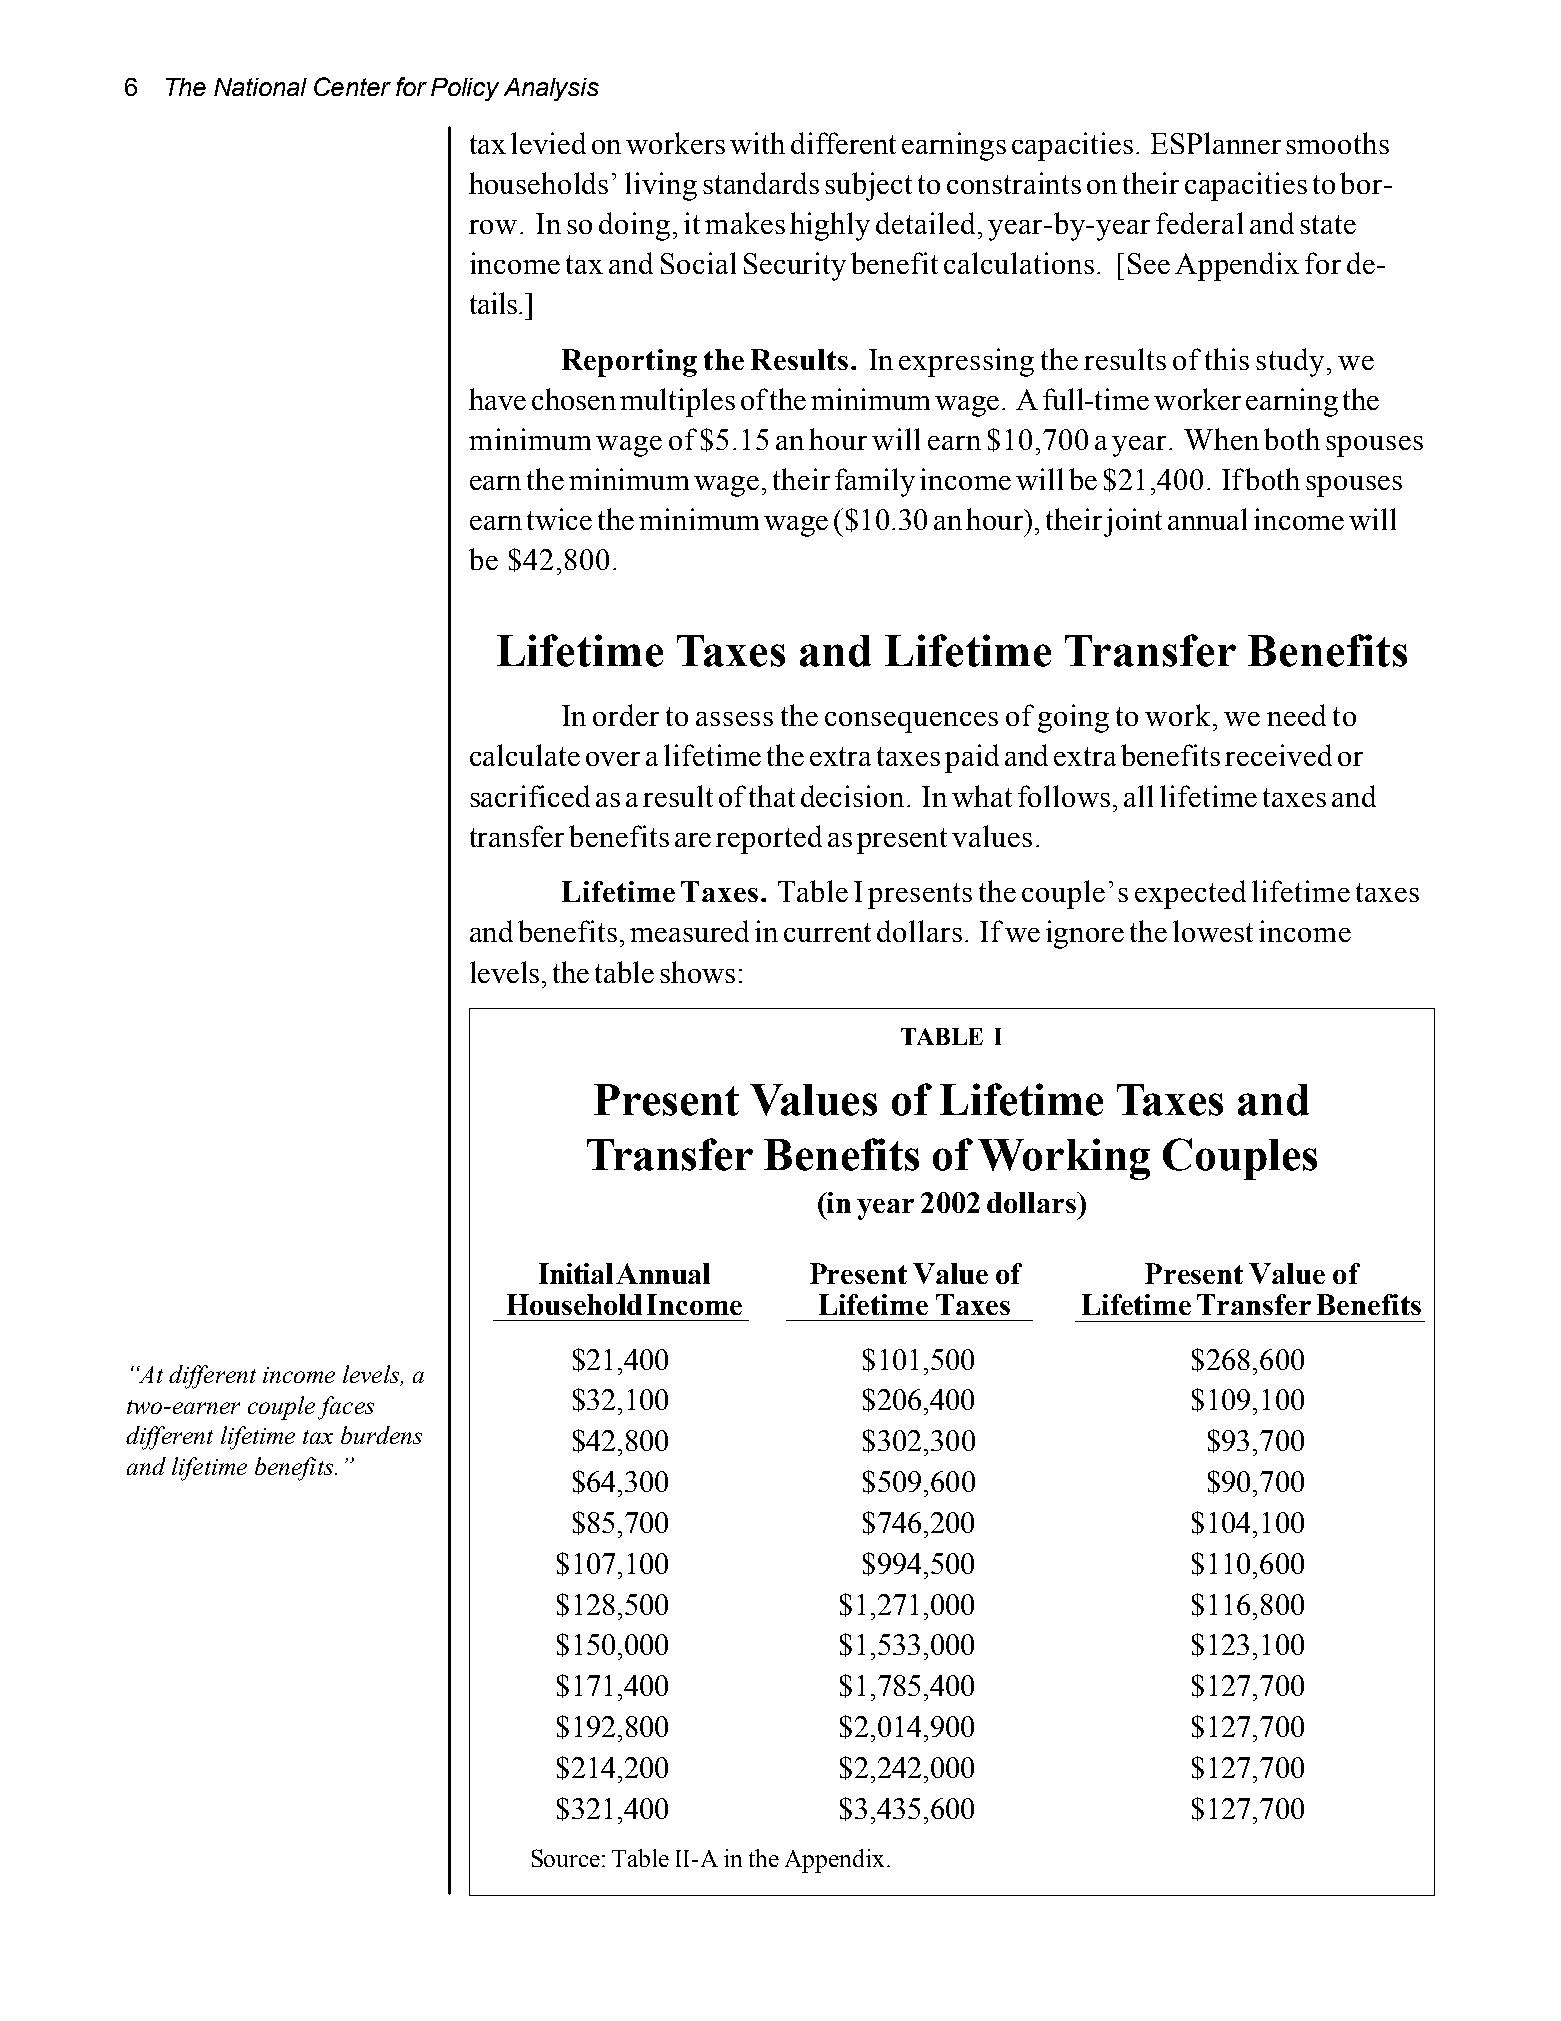  What do you see at coordinates (530, 796) in the screenshot?
I see `sacrificed` at bounding box center [530, 796].
